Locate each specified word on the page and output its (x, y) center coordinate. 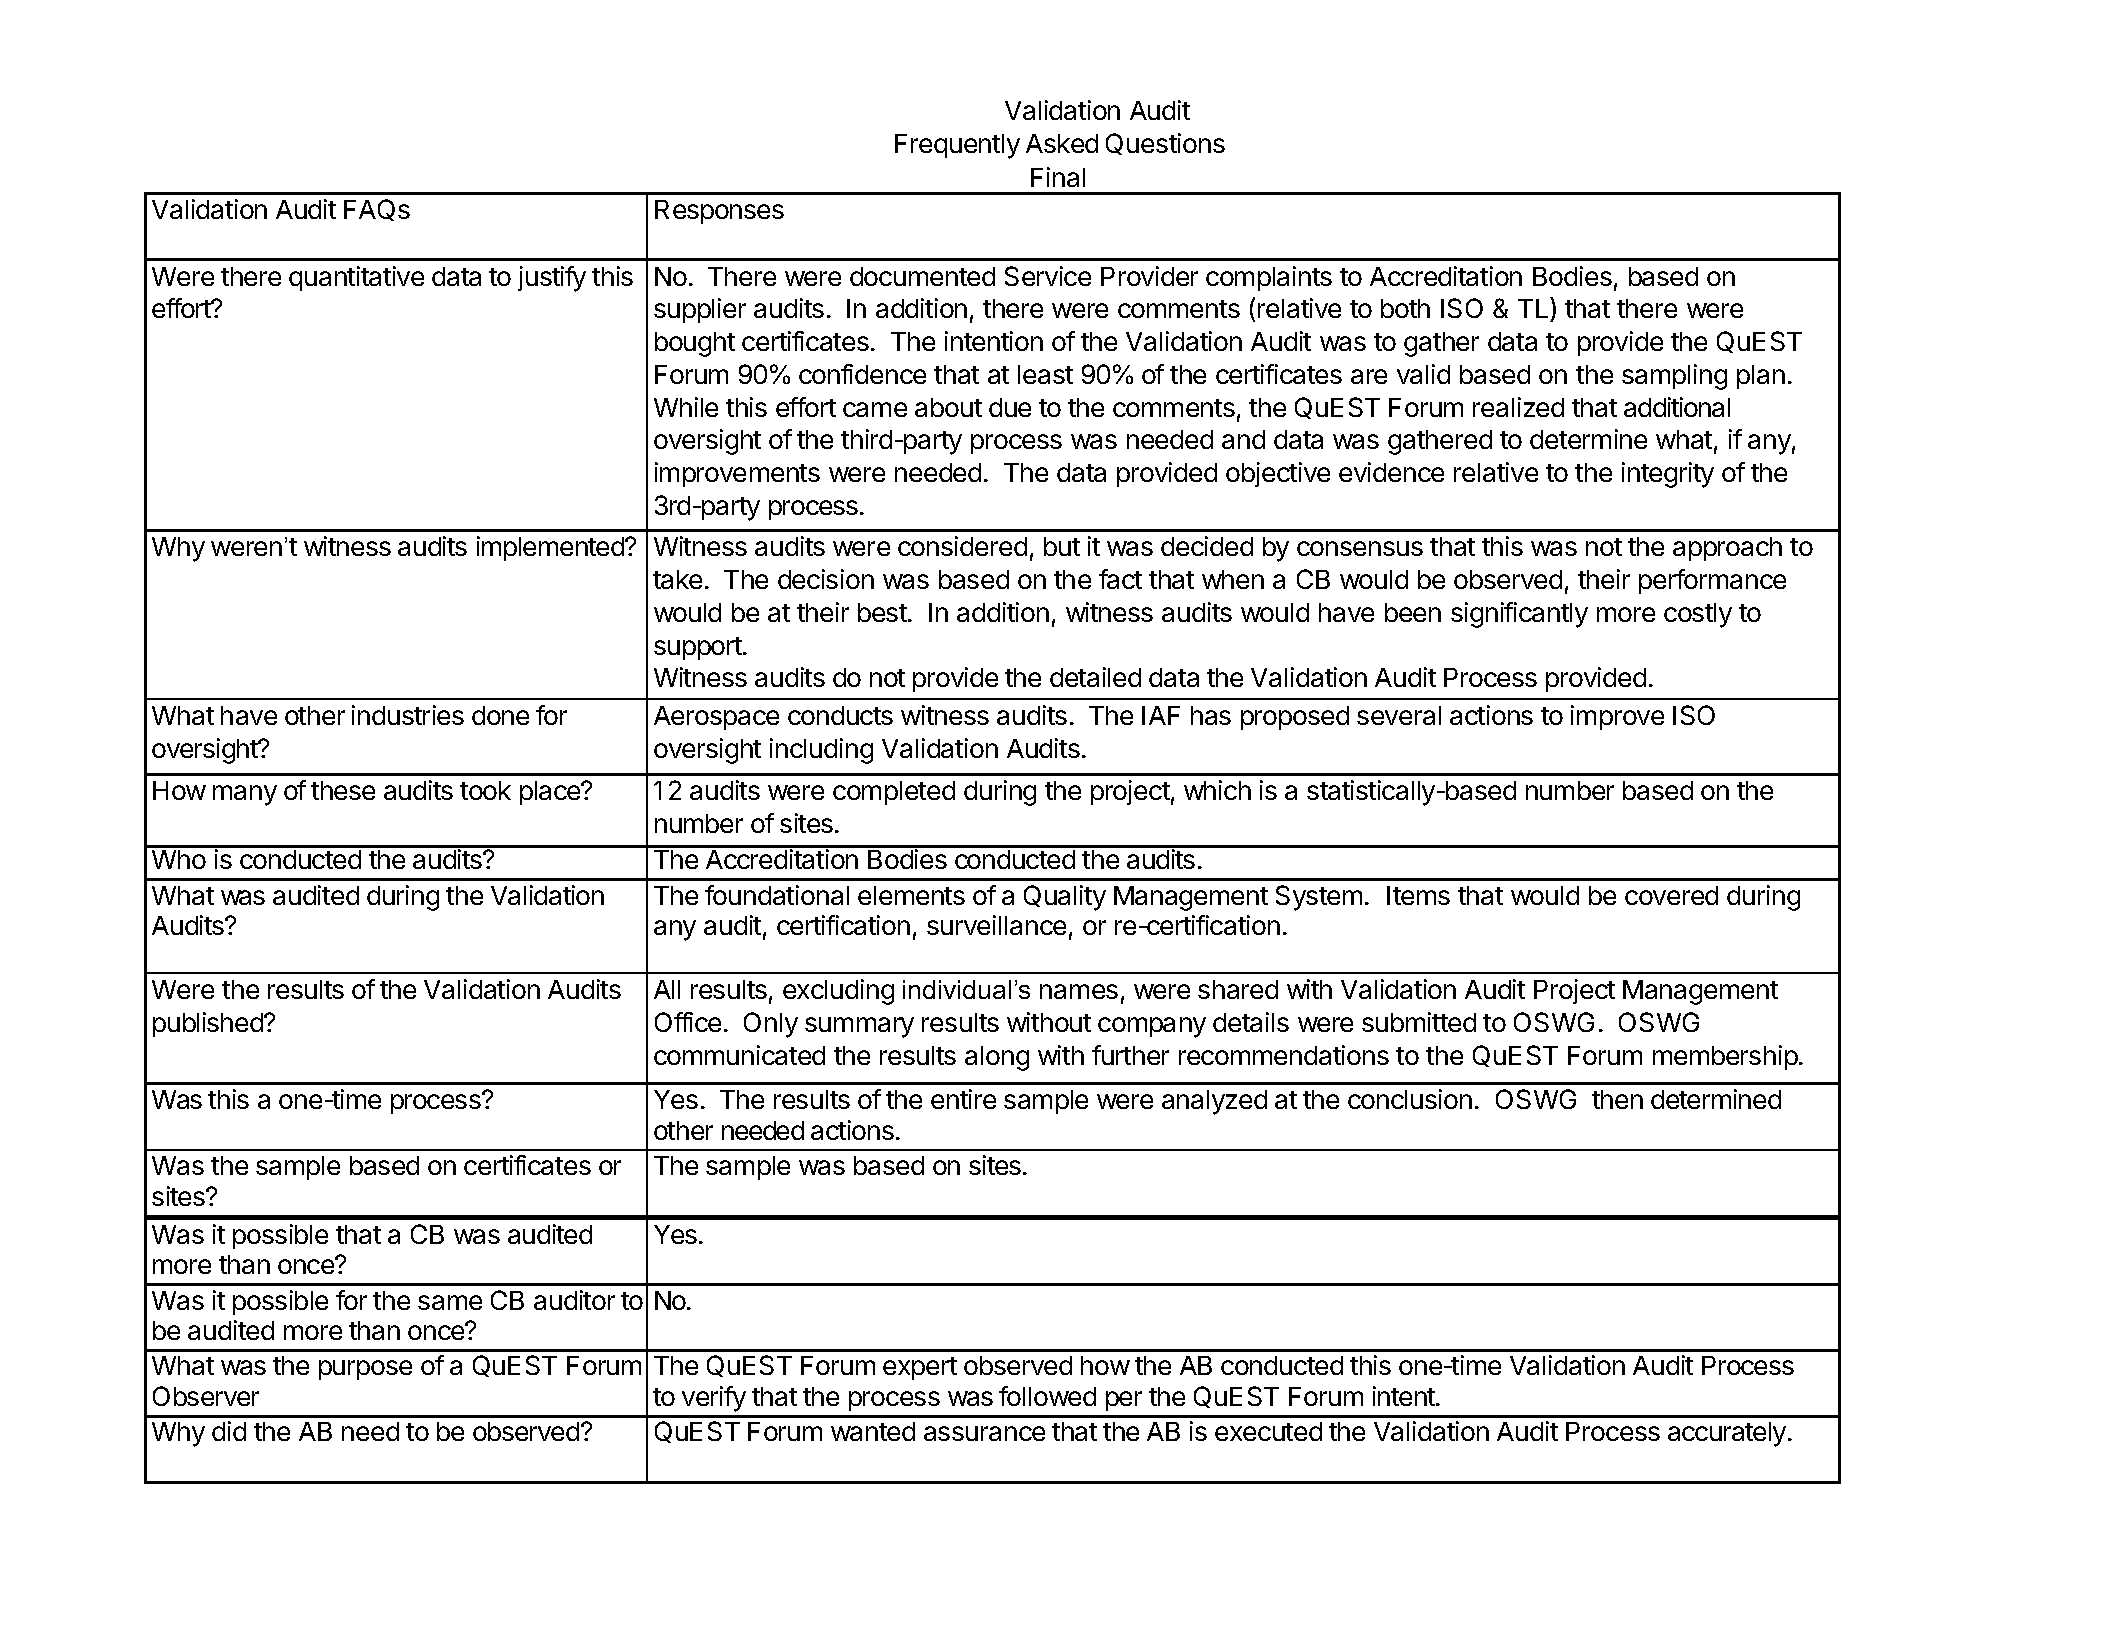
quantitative (356, 278)
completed (894, 793)
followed (1047, 1396)
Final (1058, 177)
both (1405, 308)
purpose (365, 1370)
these (343, 790)
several (1399, 715)
